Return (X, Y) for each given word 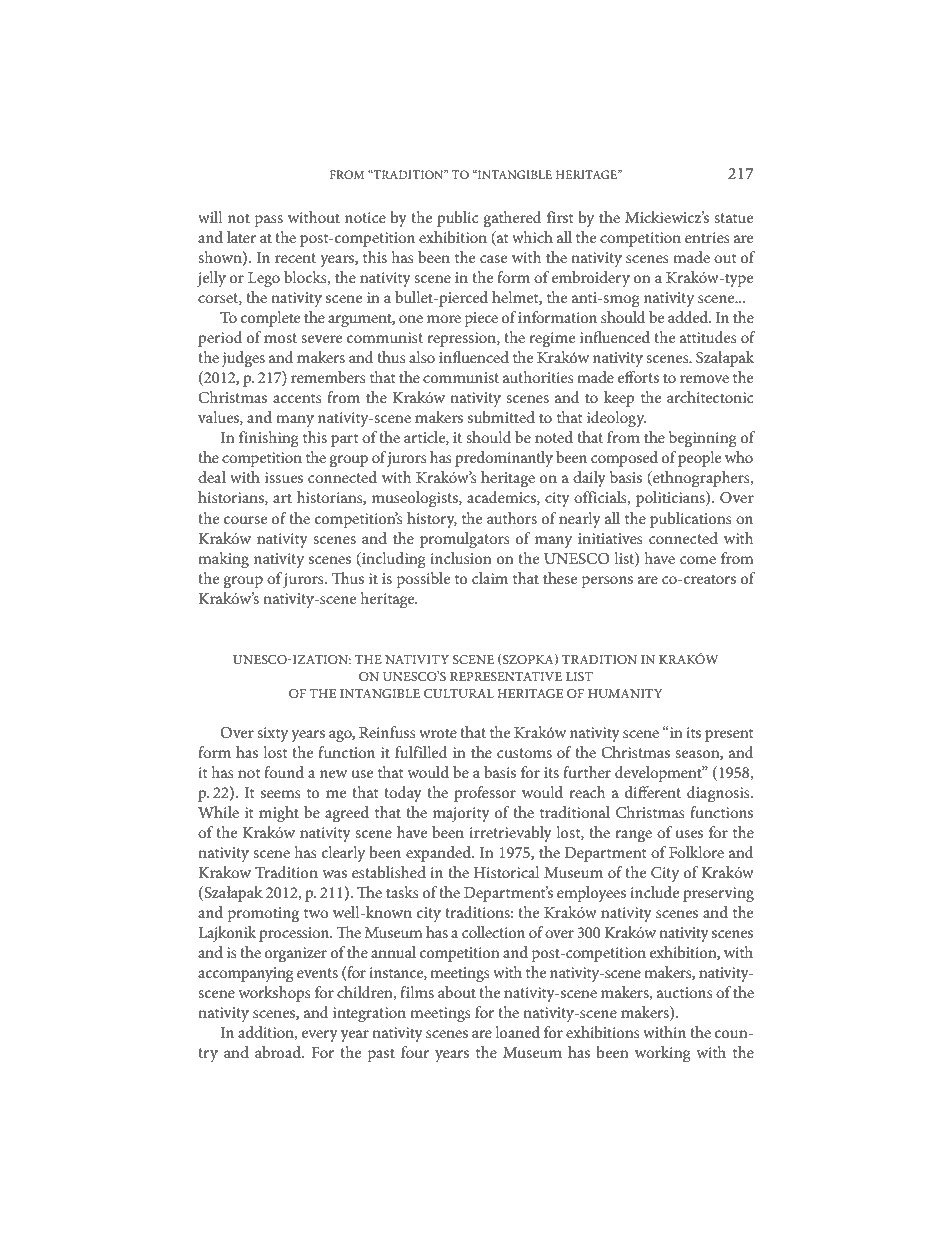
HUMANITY (625, 693)
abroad (279, 1052)
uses (689, 834)
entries (707, 237)
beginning (703, 439)
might (279, 814)
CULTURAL (459, 693)
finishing (269, 439)
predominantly (504, 459)
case (493, 259)
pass (269, 221)
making (223, 560)
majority (461, 814)
